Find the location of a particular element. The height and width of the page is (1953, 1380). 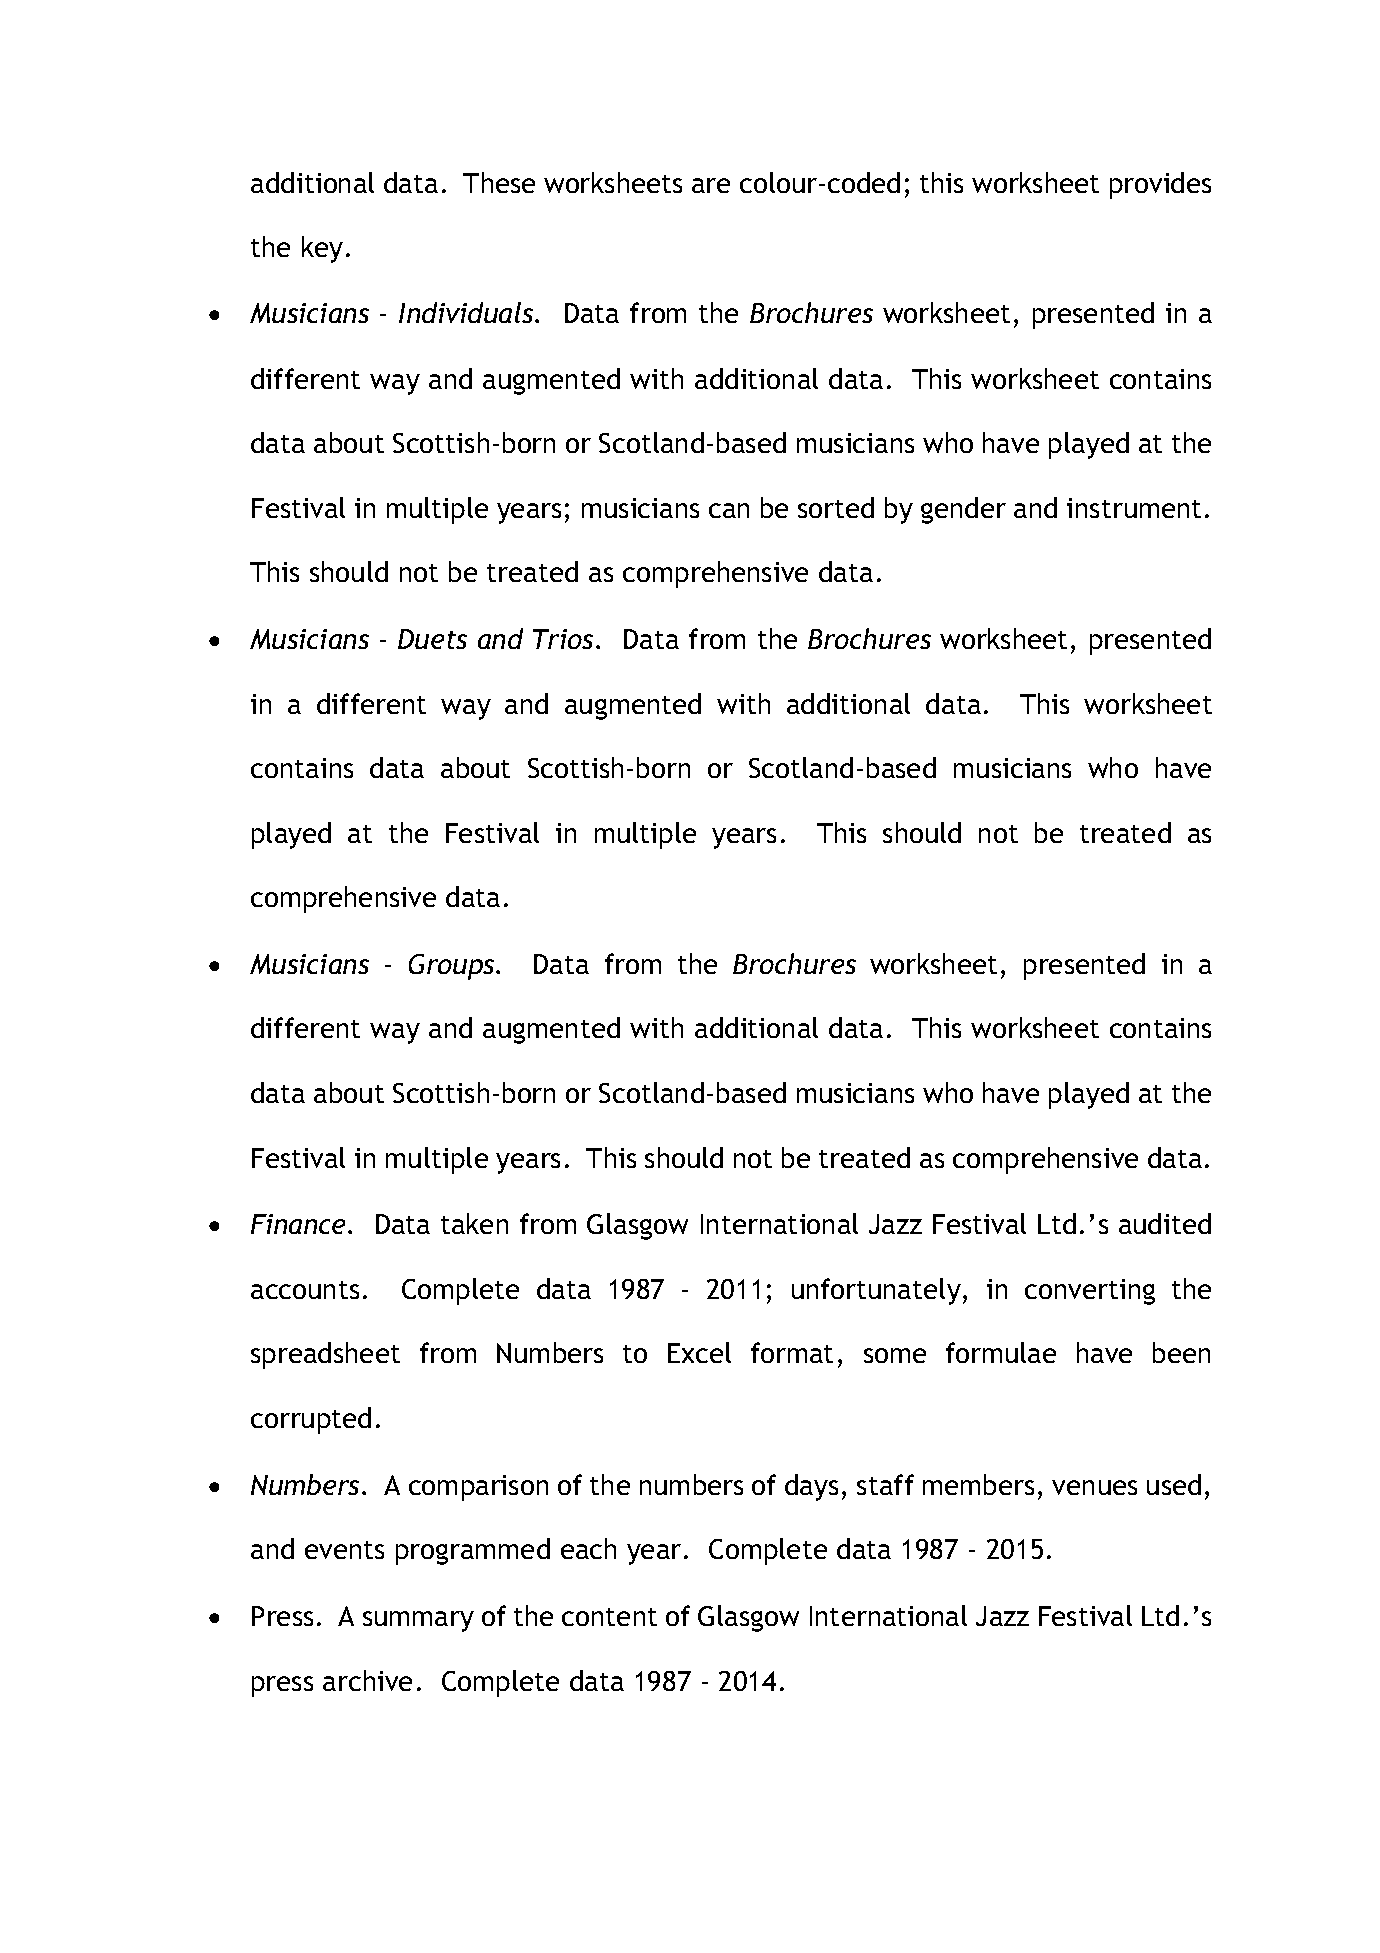

are is located at coordinates (711, 185).
